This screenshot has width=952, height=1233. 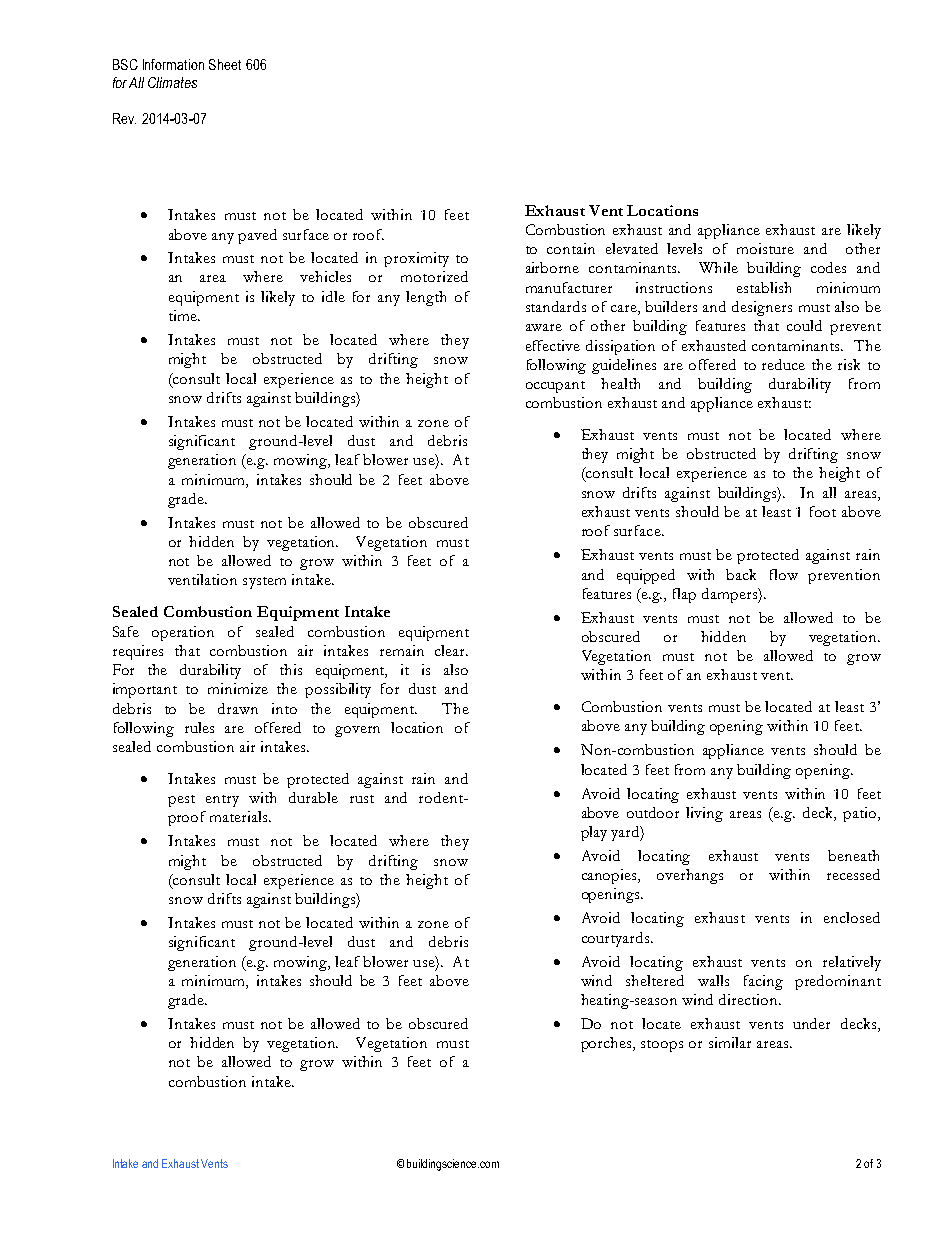 What do you see at coordinates (594, 833) in the screenshot?
I see `play` at bounding box center [594, 833].
